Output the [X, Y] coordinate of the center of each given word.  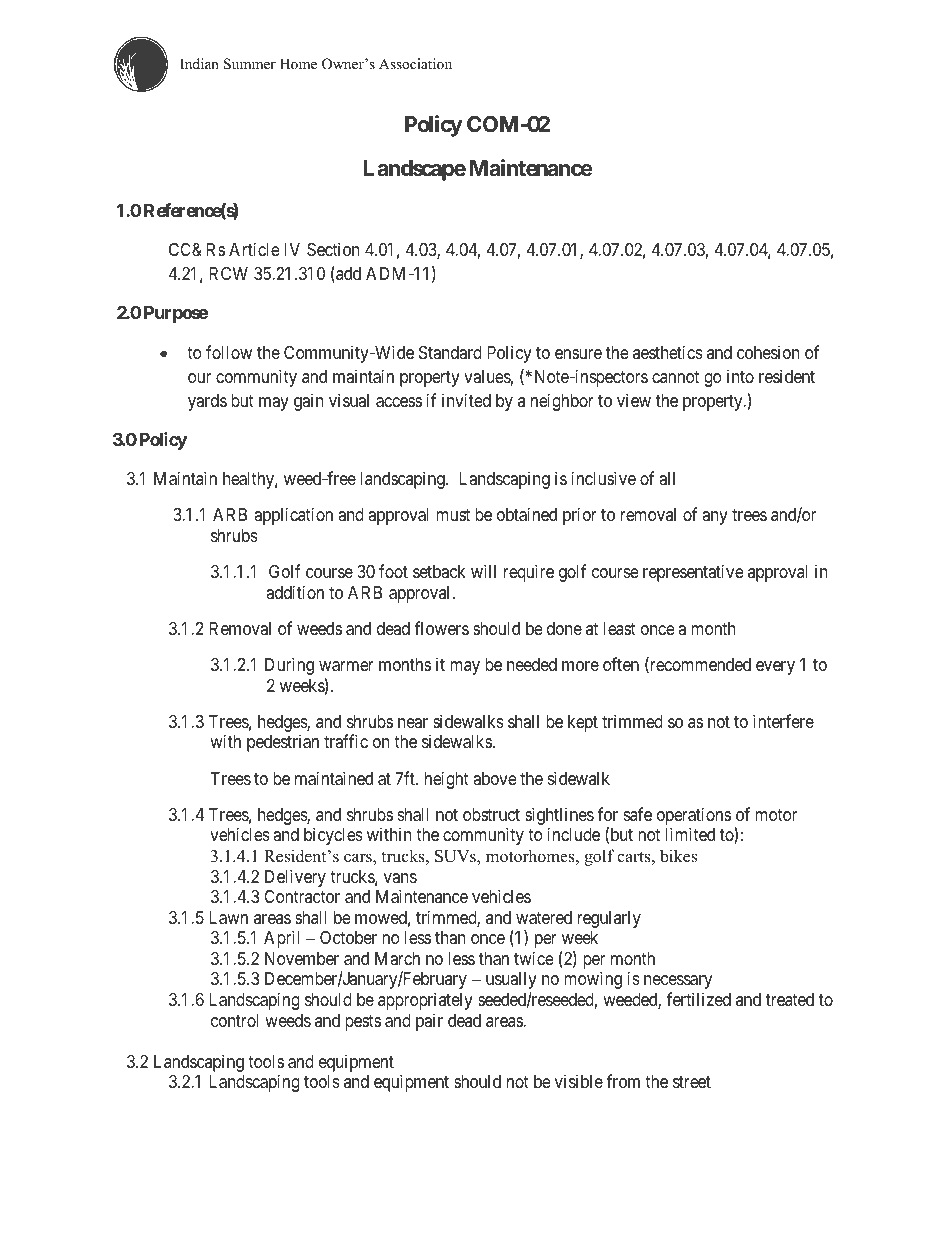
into [740, 376]
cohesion [768, 352]
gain [308, 402]
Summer [250, 64]
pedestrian [283, 743]
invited [466, 400]
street [692, 1082]
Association [415, 63]
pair [429, 1022]
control [234, 1020]
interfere [783, 721]
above [494, 778]
